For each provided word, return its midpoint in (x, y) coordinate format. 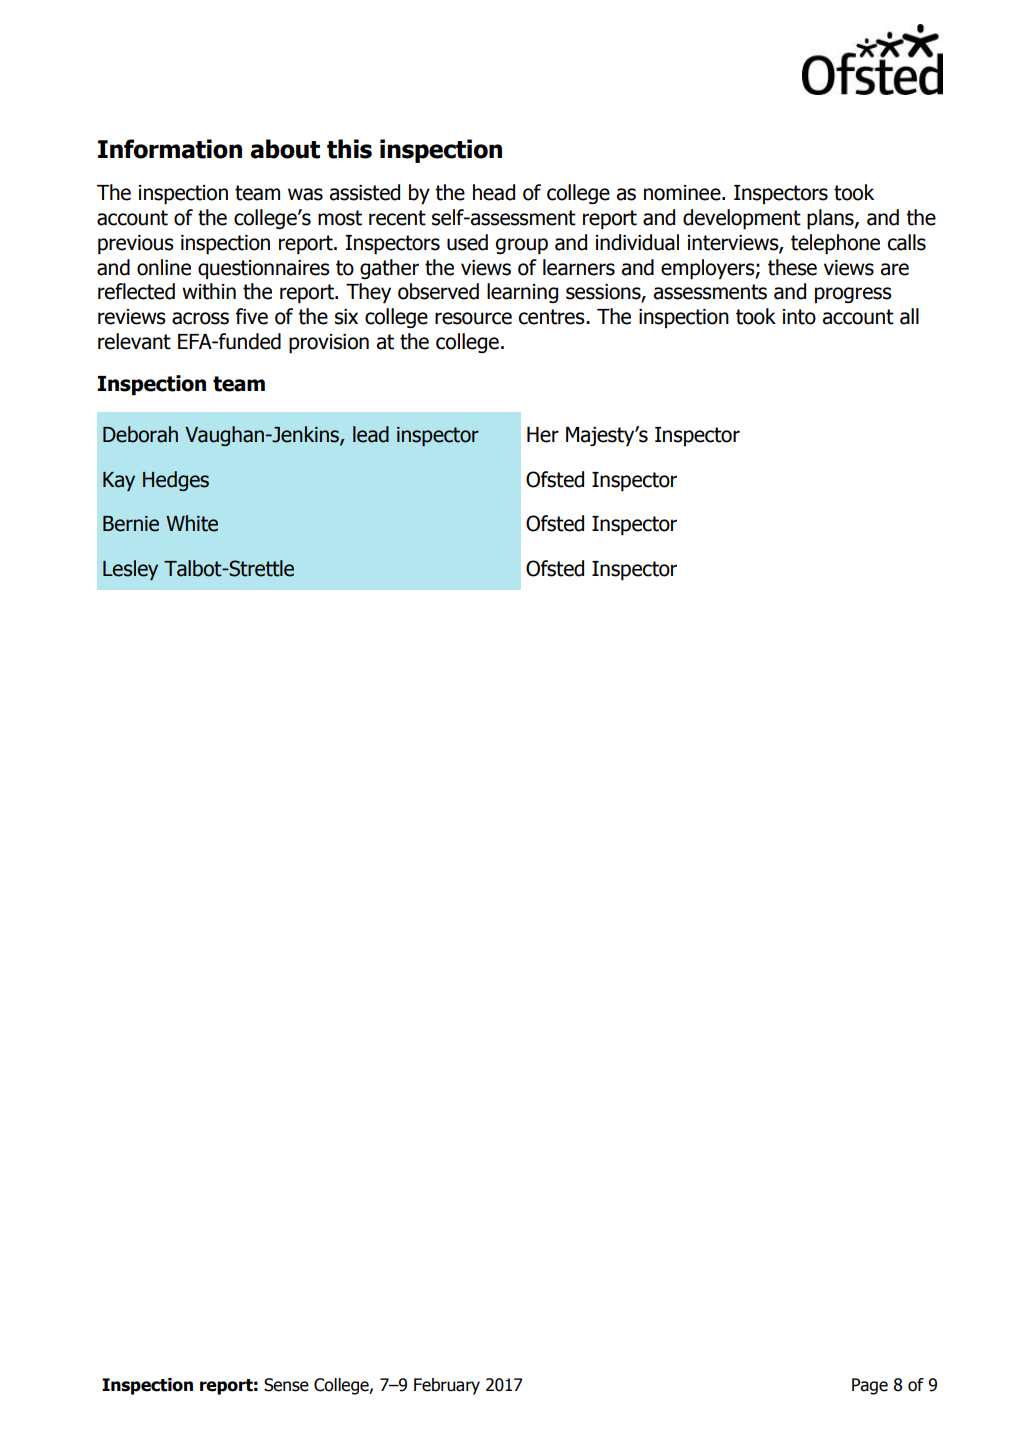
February (447, 1386)
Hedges (176, 481)
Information (170, 149)
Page (870, 1386)
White (192, 523)
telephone (835, 244)
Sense (286, 1385)
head (494, 192)
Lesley (130, 570)
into (799, 317)
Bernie (131, 524)
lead (371, 434)
